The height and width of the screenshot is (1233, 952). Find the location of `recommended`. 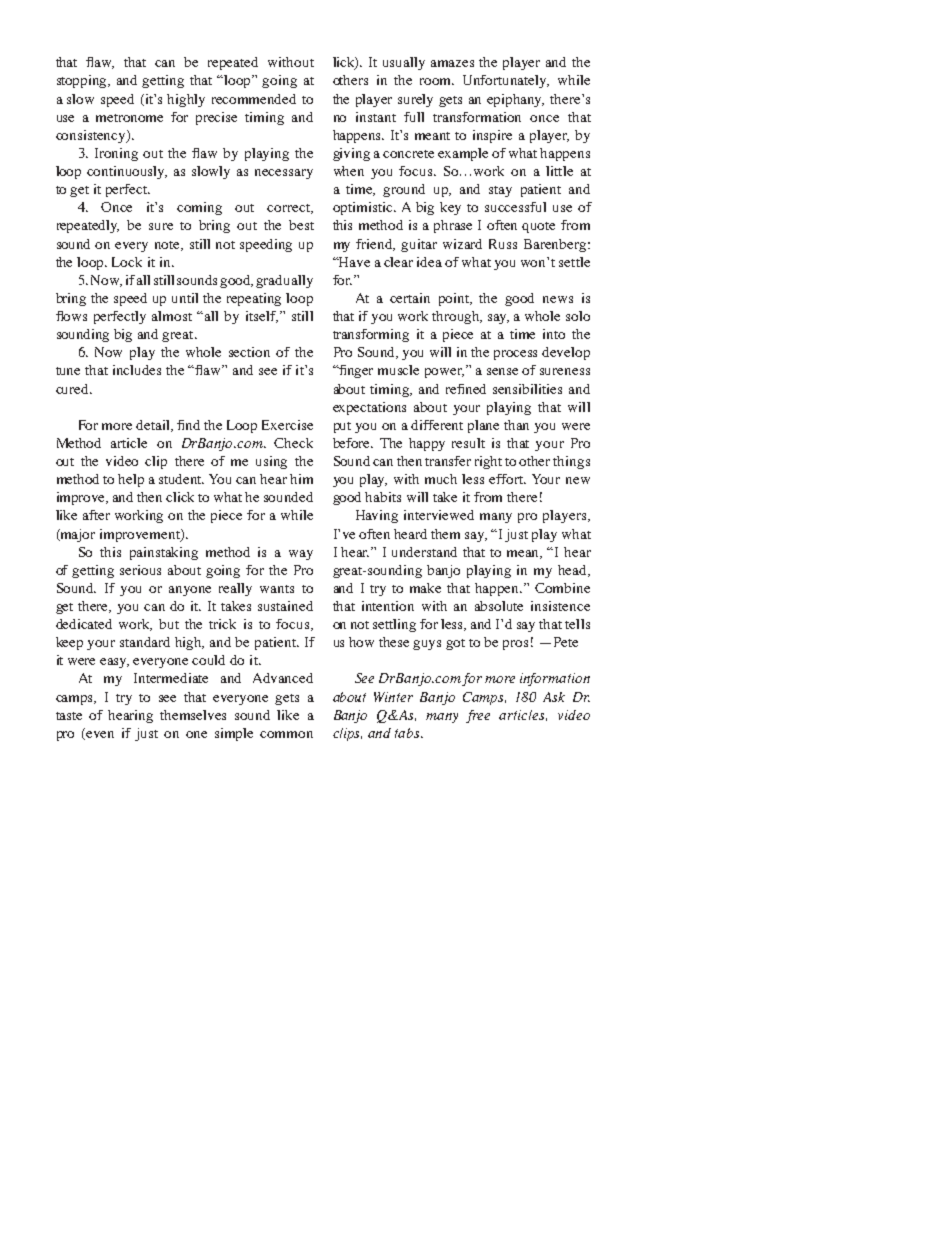

recommended is located at coordinates (254, 99).
